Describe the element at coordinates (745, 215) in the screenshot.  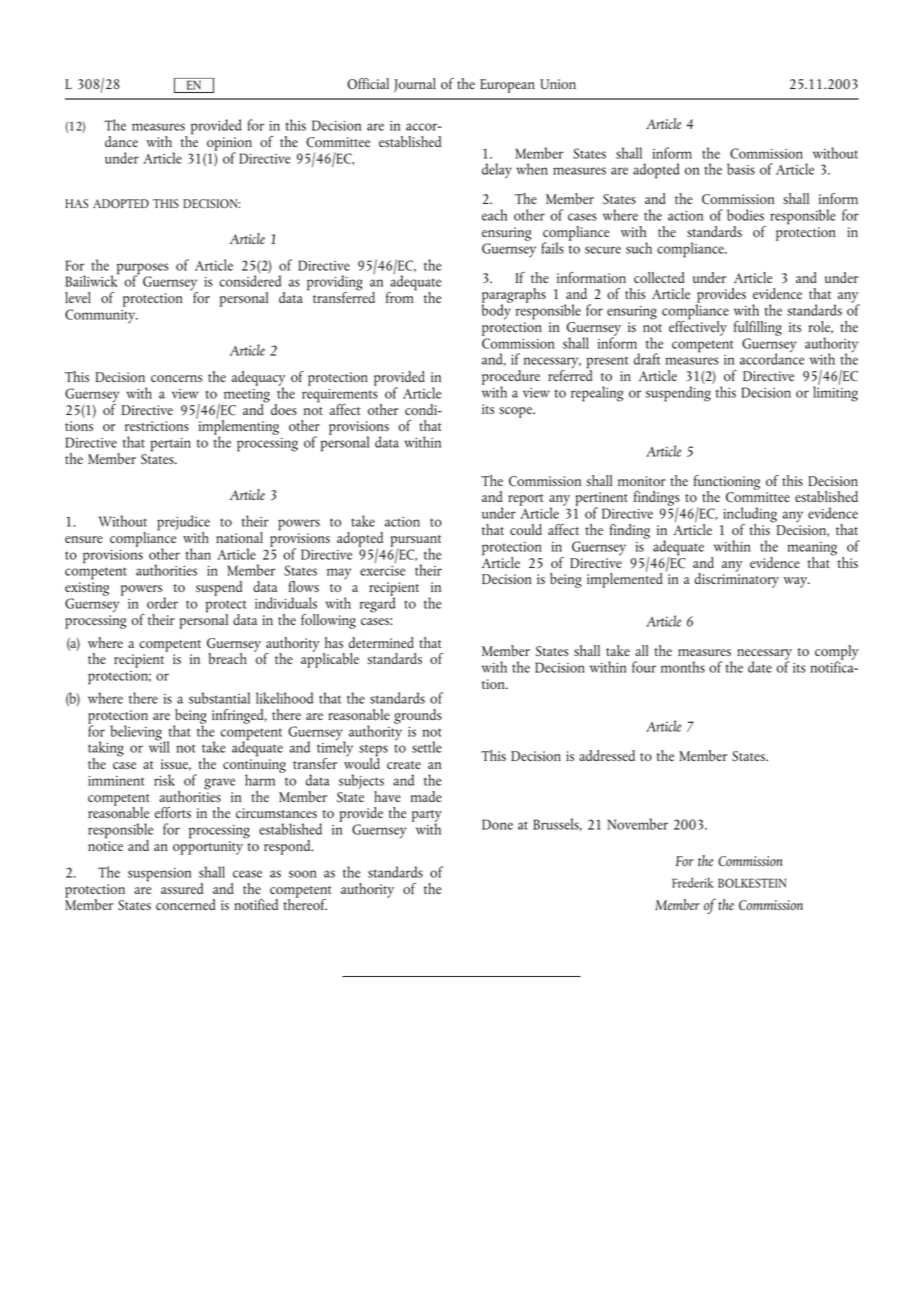
I see `bodies` at that location.
